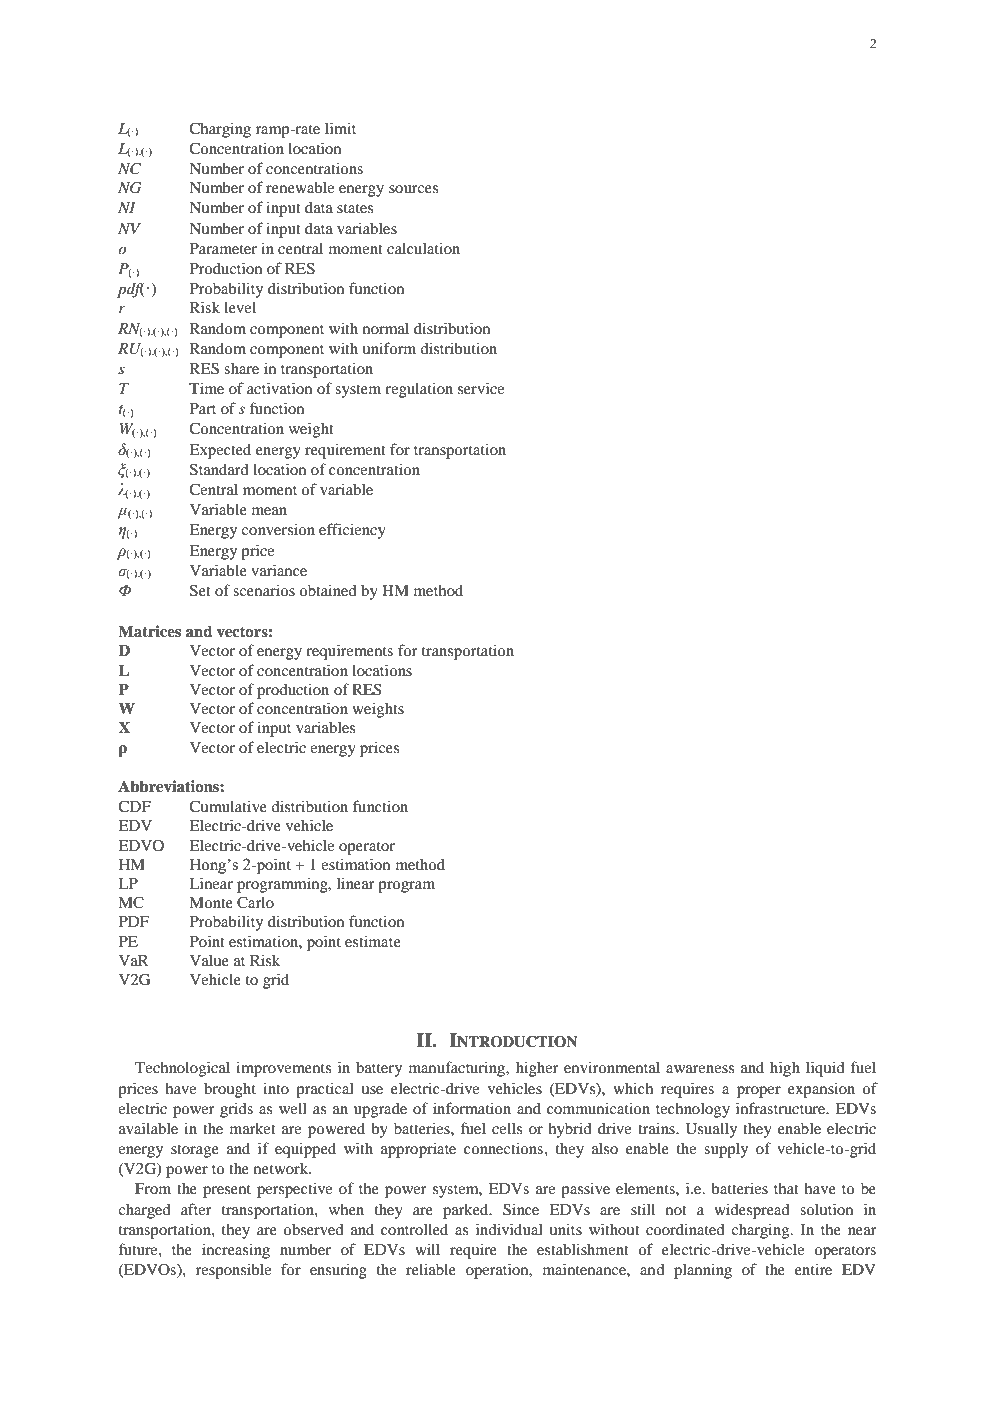  I want to click on widespread, so click(752, 1211).
